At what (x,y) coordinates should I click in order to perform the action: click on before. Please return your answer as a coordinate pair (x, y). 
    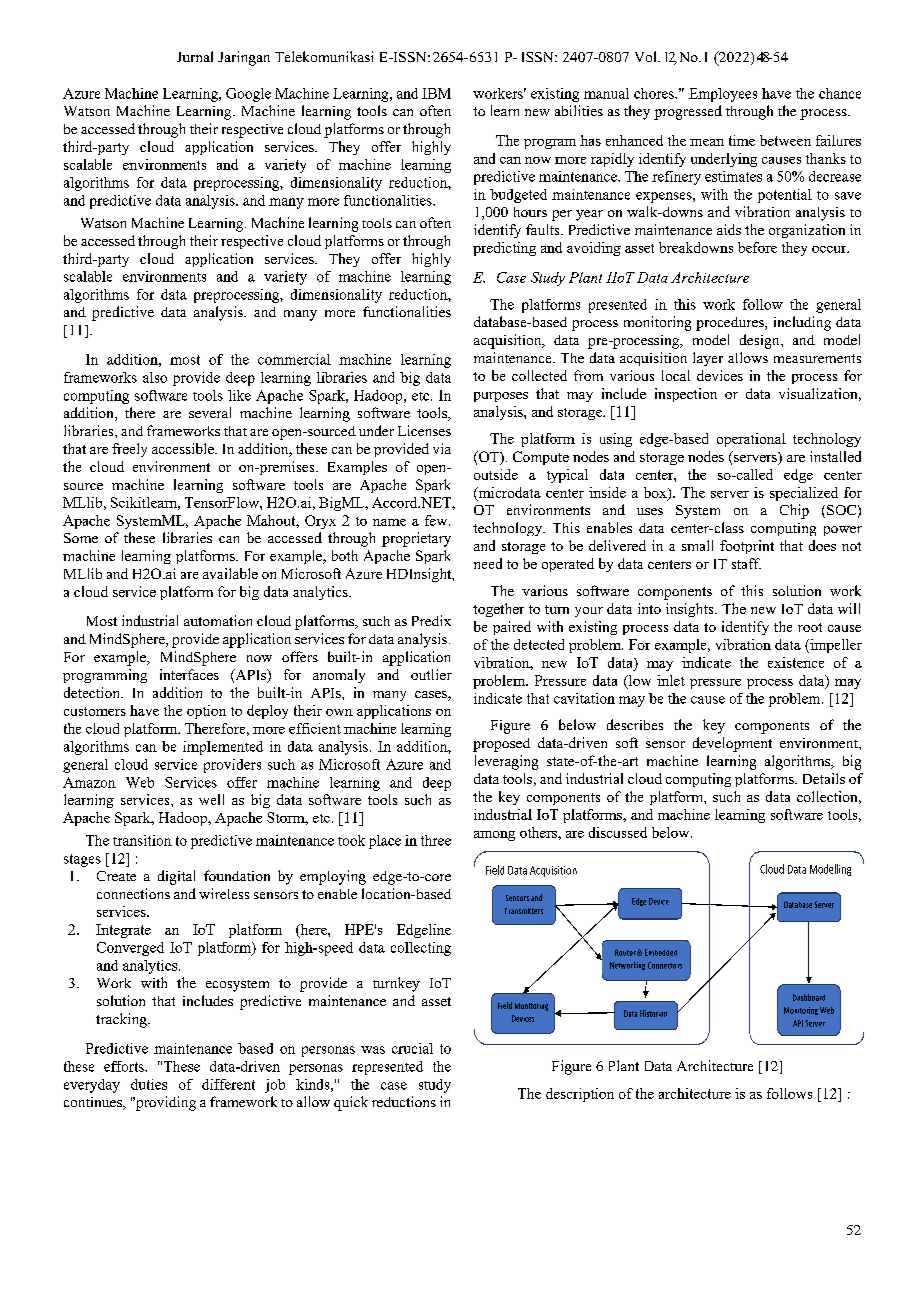
    Looking at the image, I should click on (757, 247).
